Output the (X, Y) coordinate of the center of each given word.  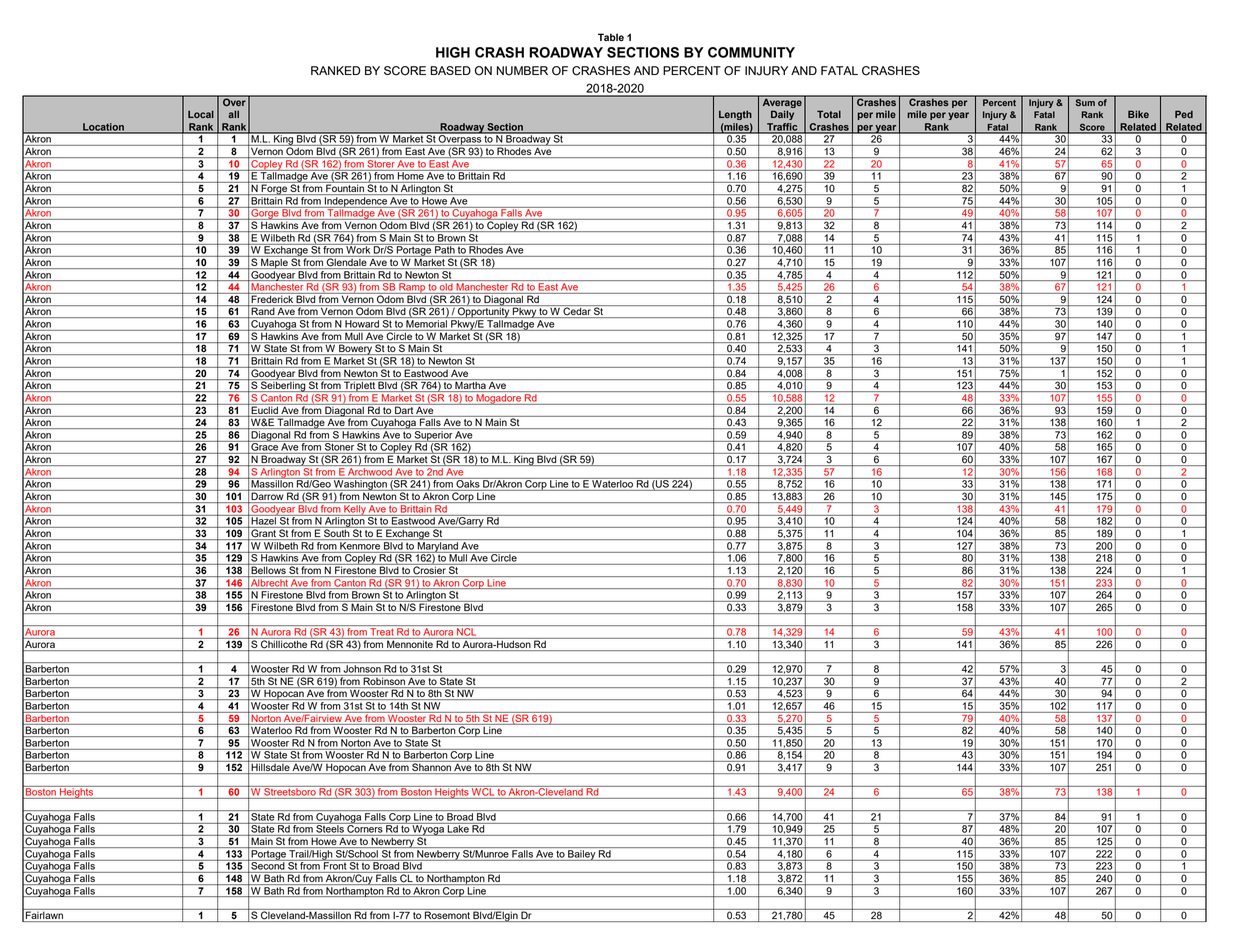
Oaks (468, 483)
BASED (450, 70)
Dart (404, 409)
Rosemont (447, 914)
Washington (360, 484)
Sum (1085, 102)
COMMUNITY (751, 52)
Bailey (582, 855)
